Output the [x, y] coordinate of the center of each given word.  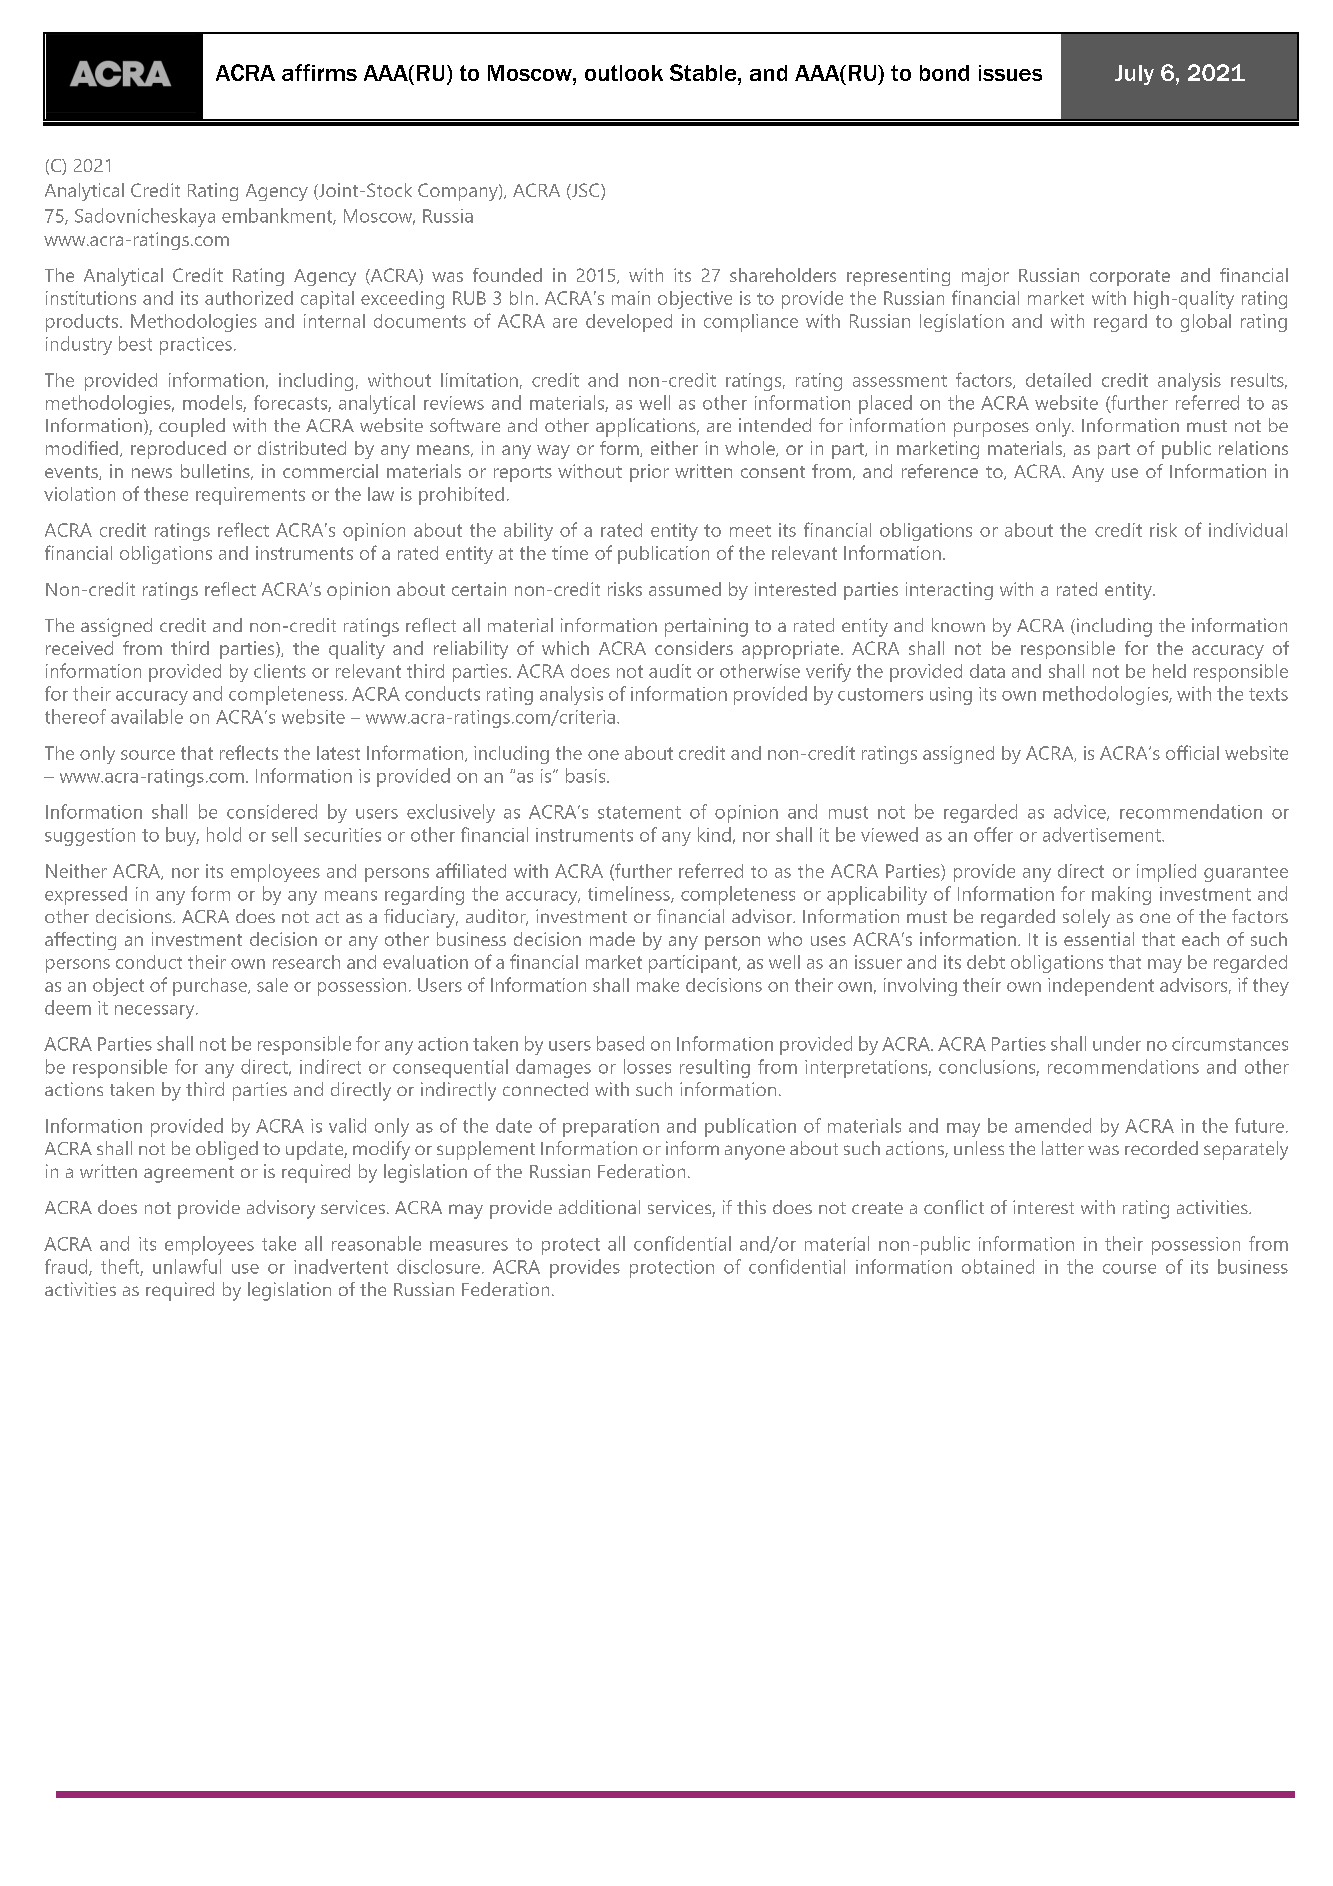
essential [1099, 939]
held [1169, 671]
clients [280, 671]
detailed [1058, 380]
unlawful [187, 1266]
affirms [319, 72]
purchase [211, 987]
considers [694, 648]
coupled [192, 427]
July [1134, 75]
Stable [704, 72]
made [612, 939]
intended [775, 425]
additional [599, 1207]
